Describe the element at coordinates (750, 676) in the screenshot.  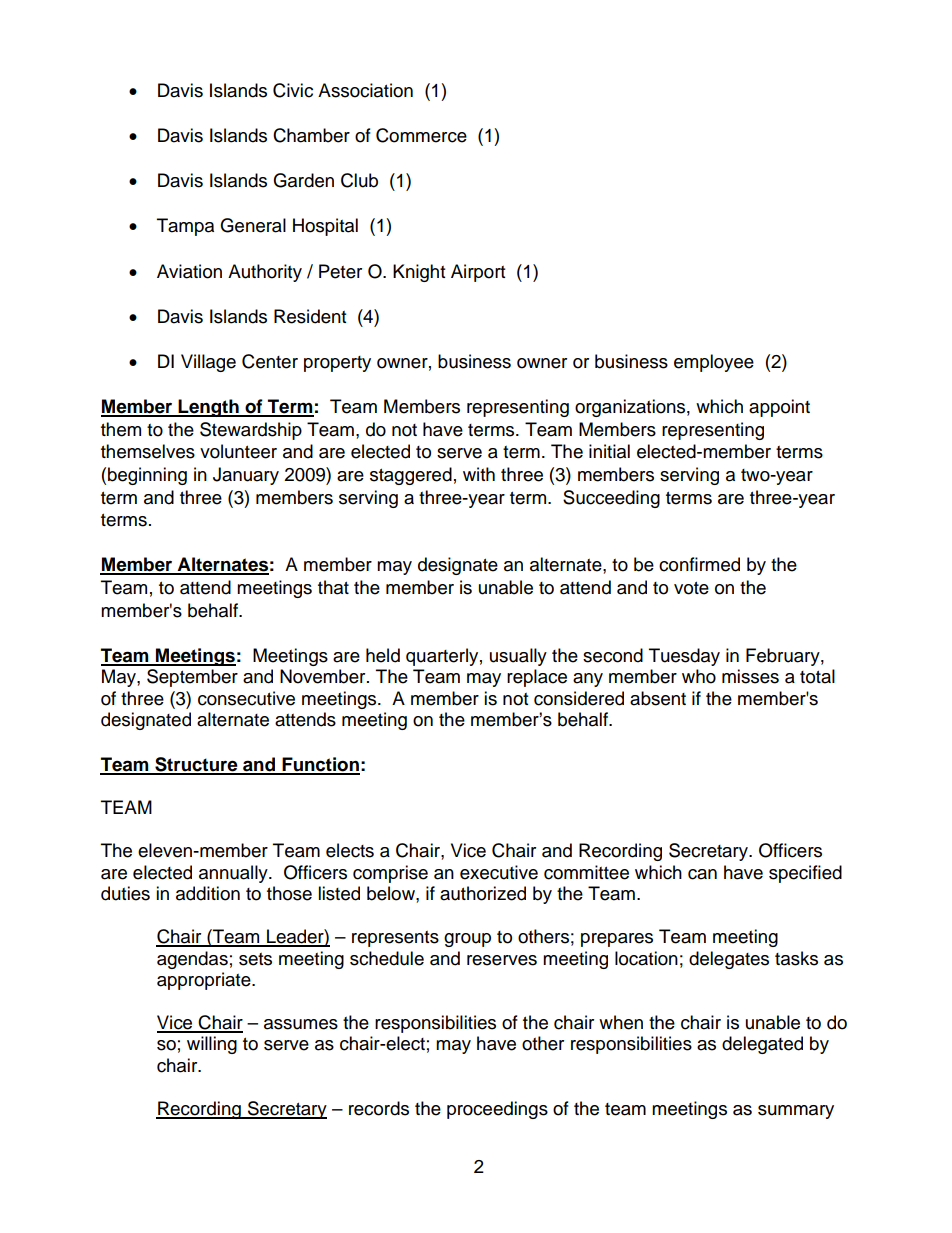
I see `misses` at that location.
